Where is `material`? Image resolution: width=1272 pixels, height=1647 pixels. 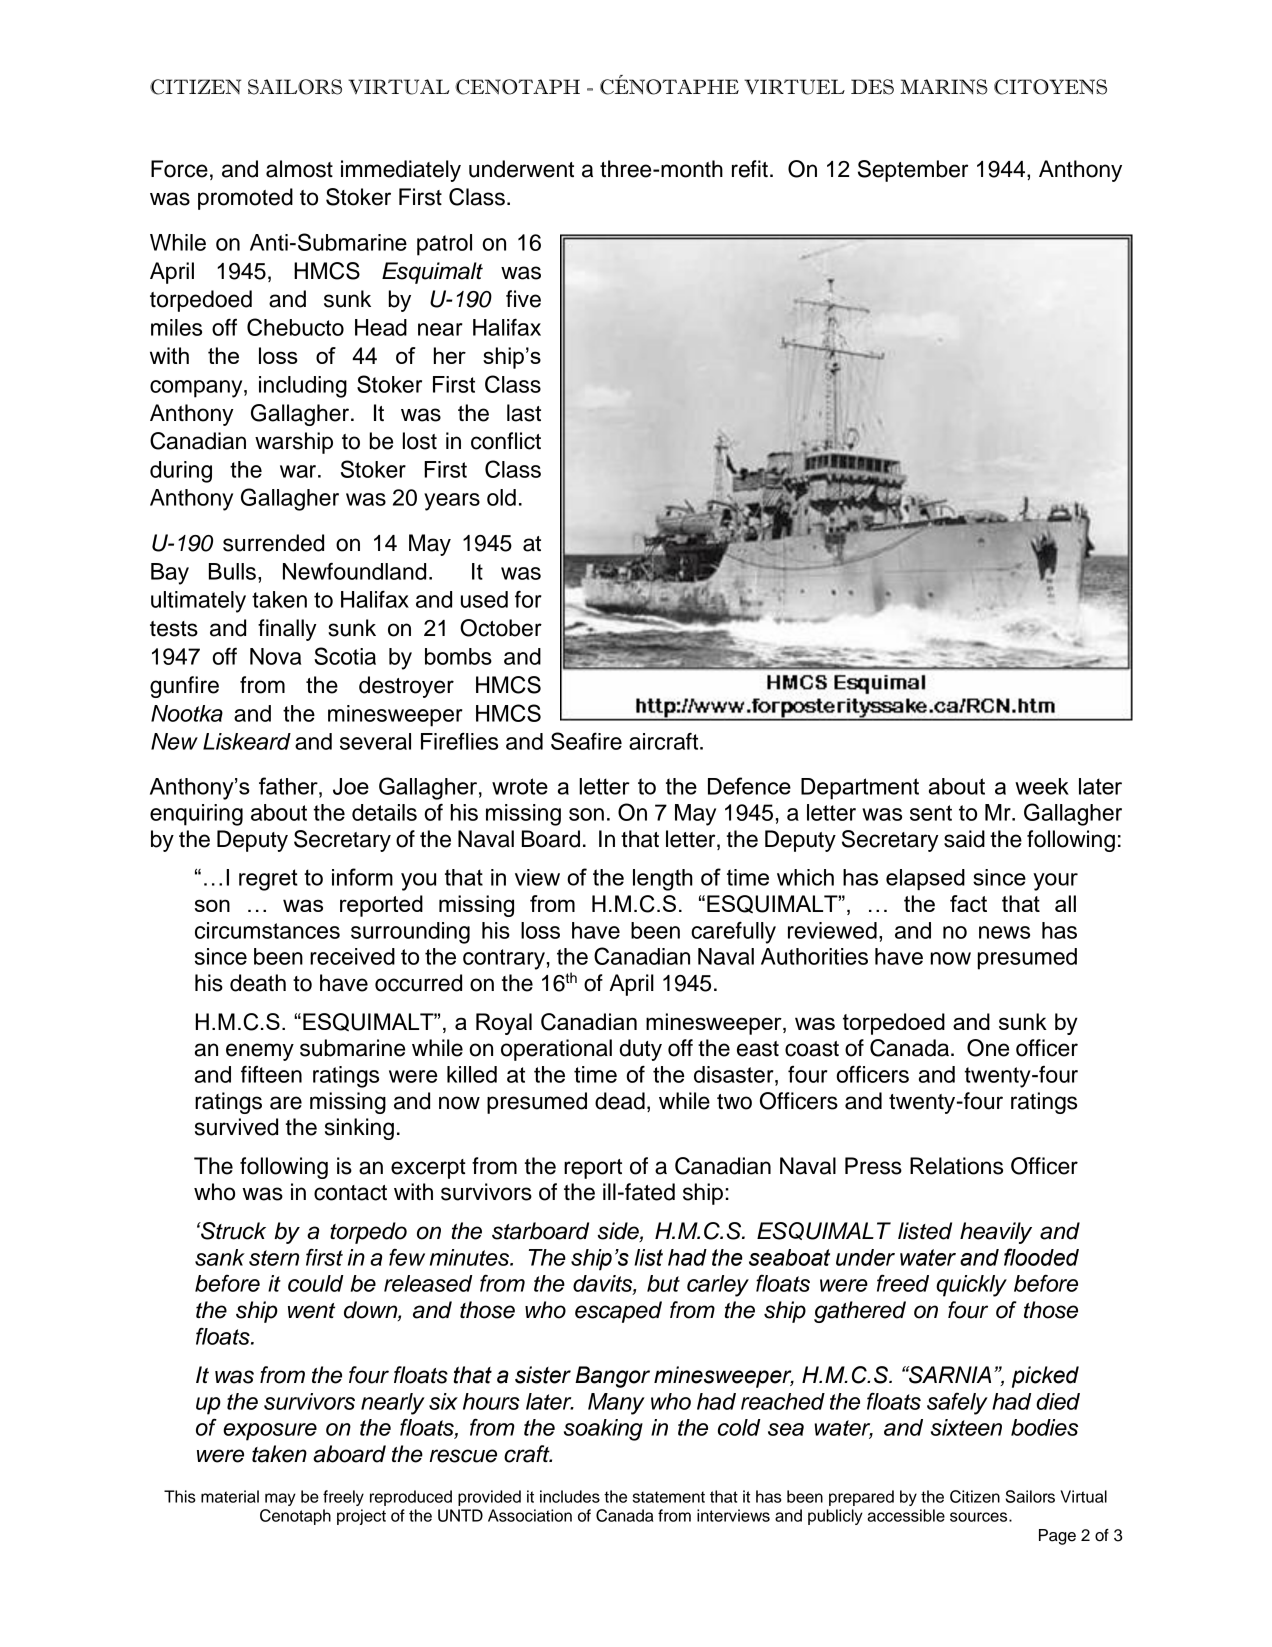 material is located at coordinates (230, 1496).
